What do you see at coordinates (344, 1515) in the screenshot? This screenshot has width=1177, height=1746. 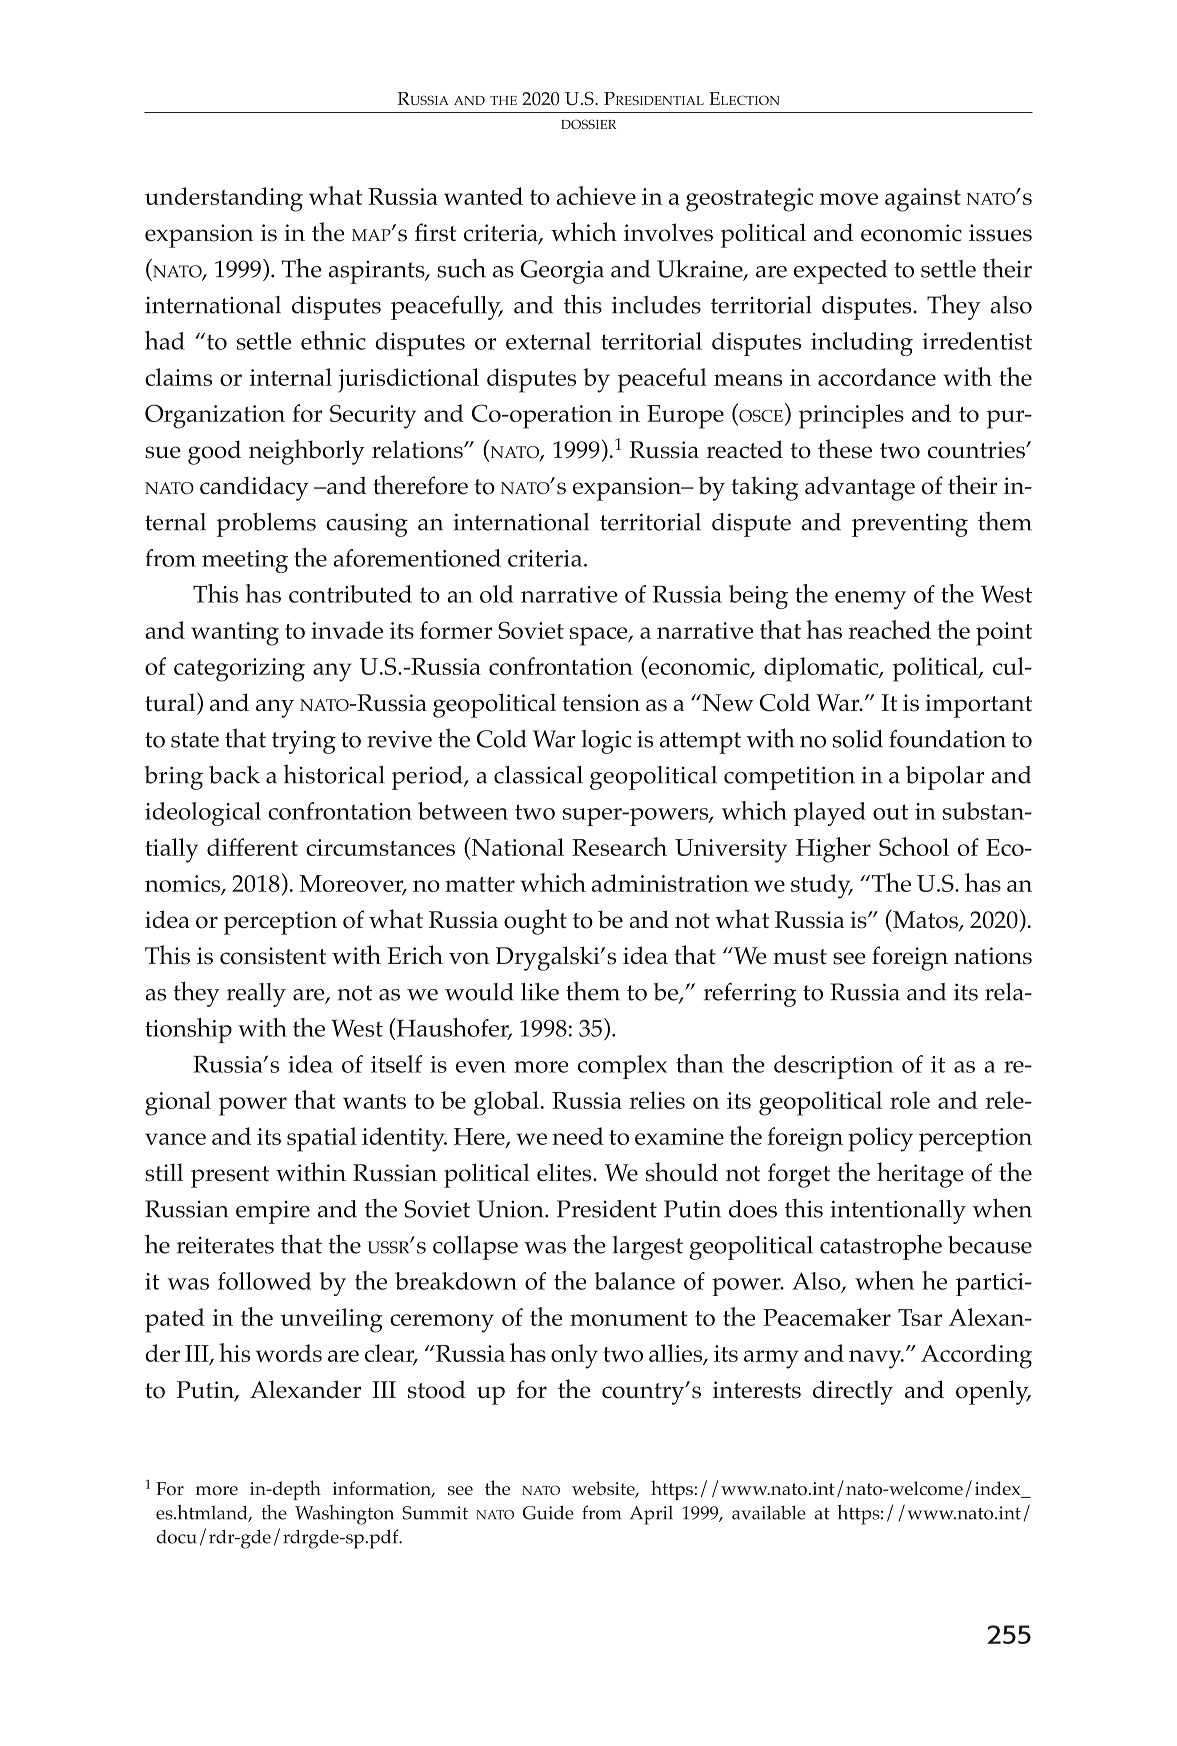 I see `Washington` at bounding box center [344, 1515].
